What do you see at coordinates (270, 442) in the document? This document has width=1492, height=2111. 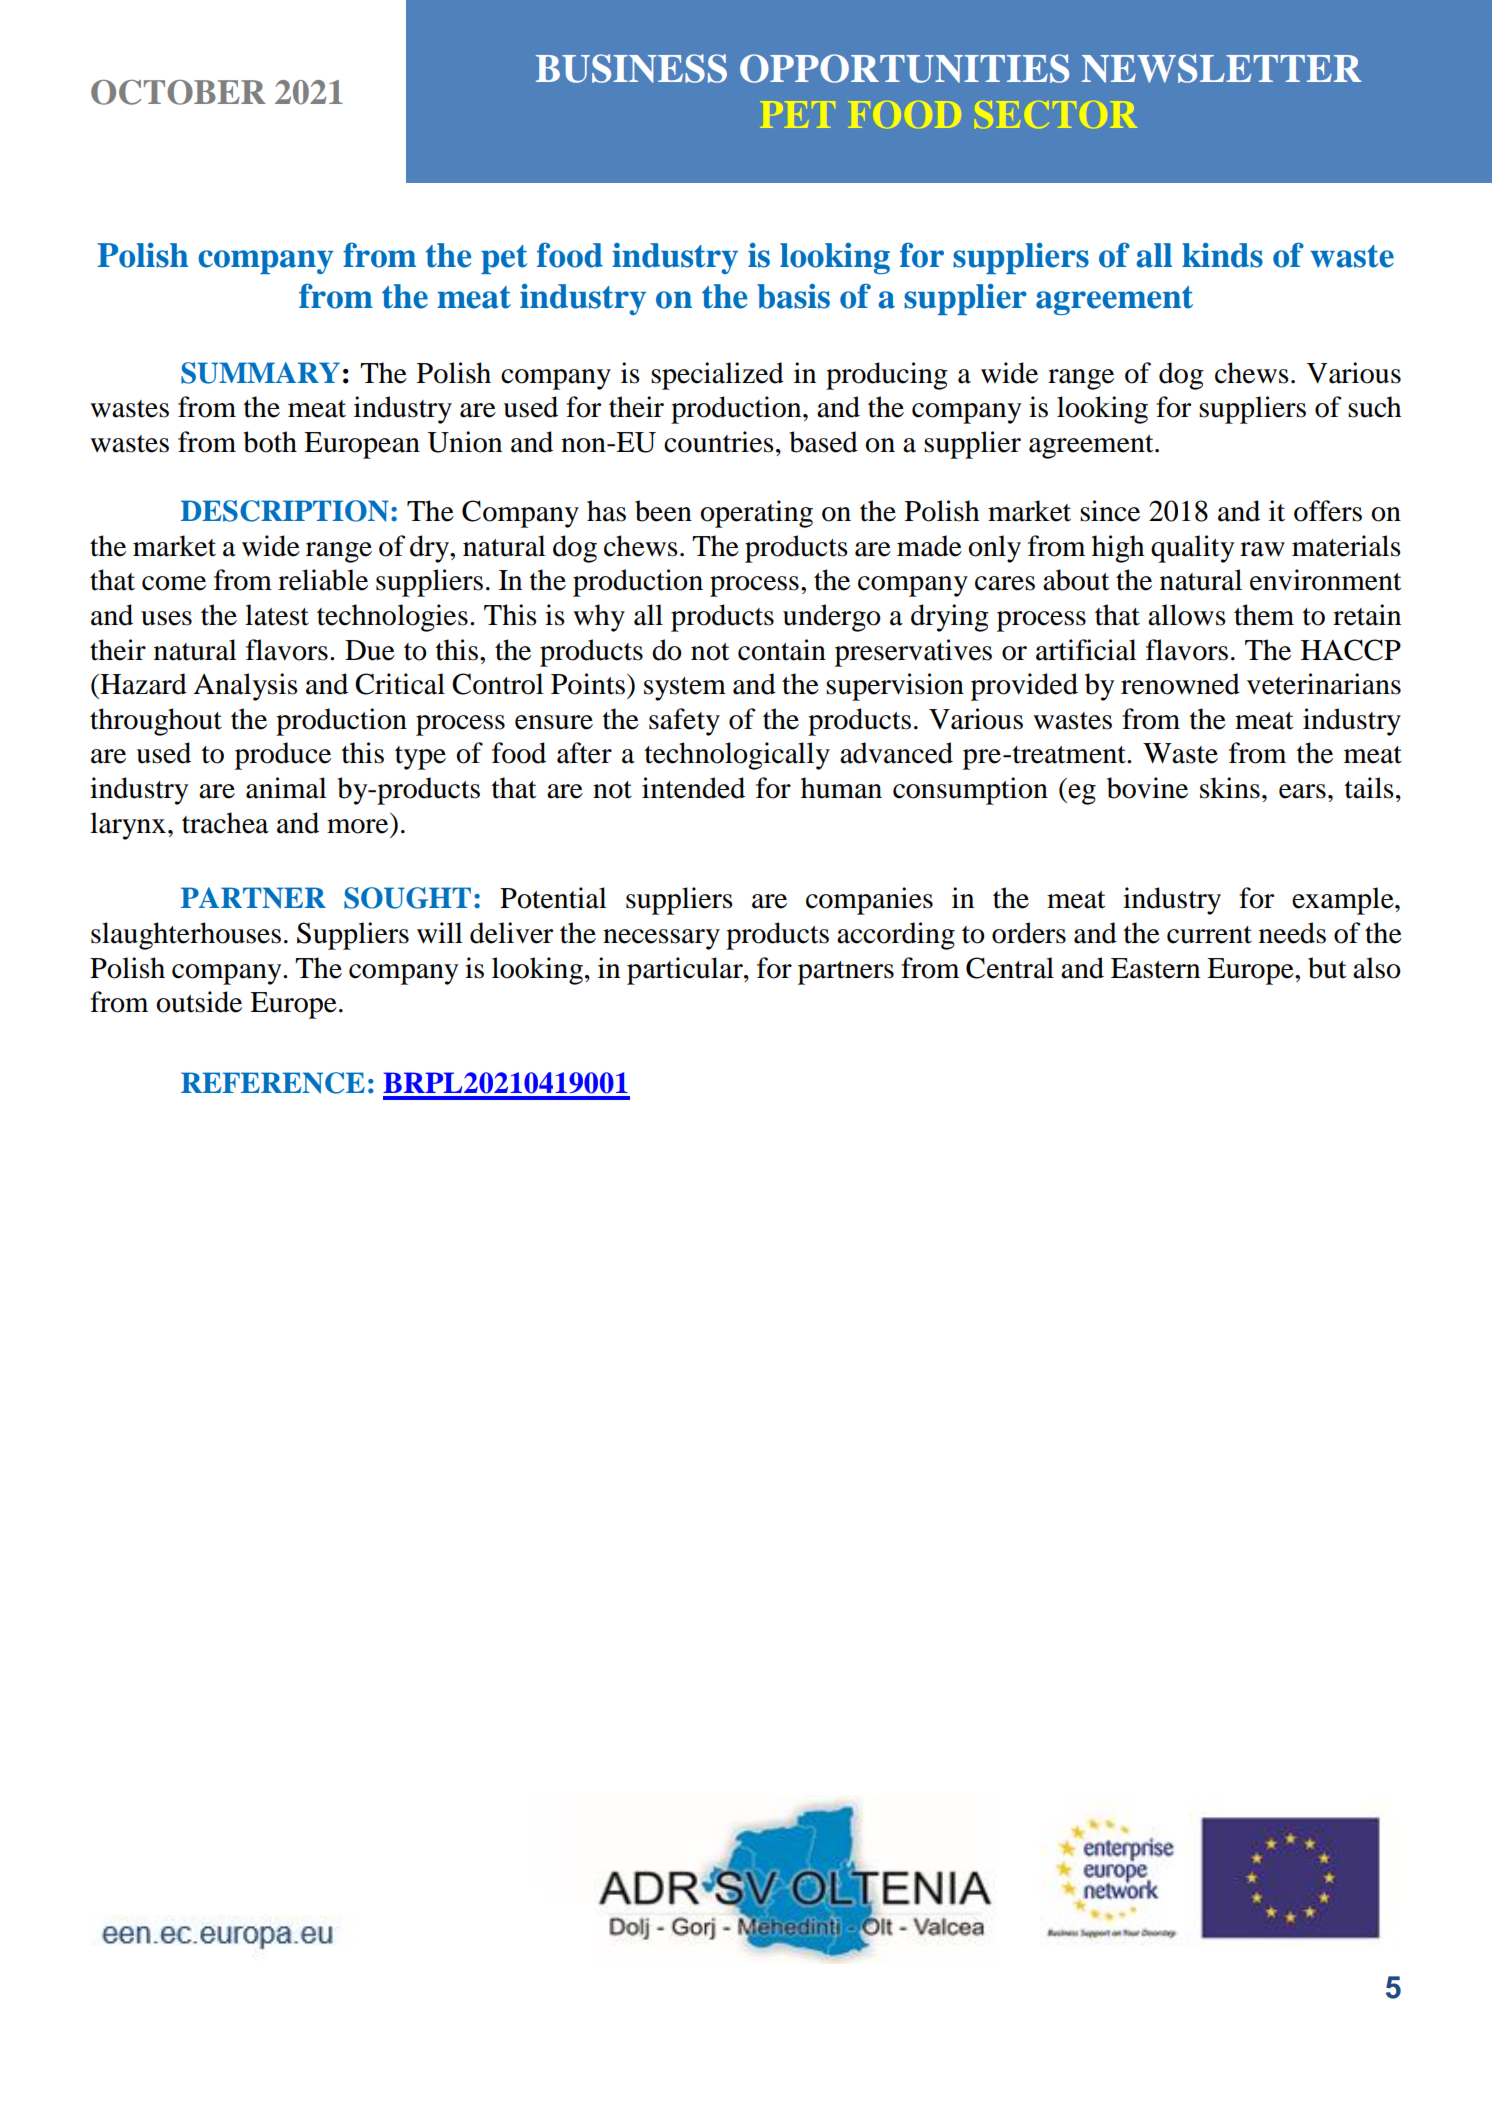 I see `both` at bounding box center [270, 442].
